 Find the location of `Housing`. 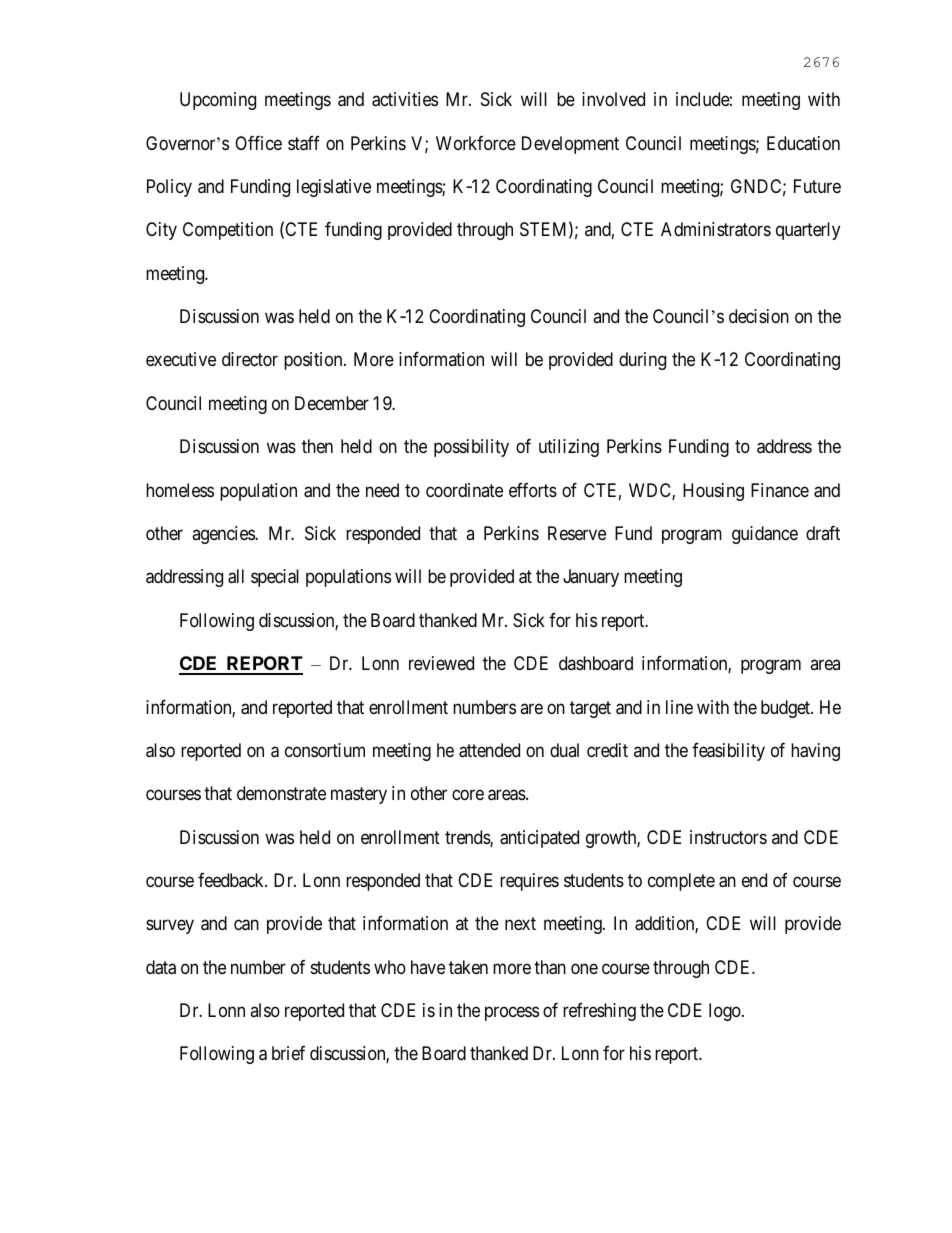

Housing is located at coordinates (713, 492).
